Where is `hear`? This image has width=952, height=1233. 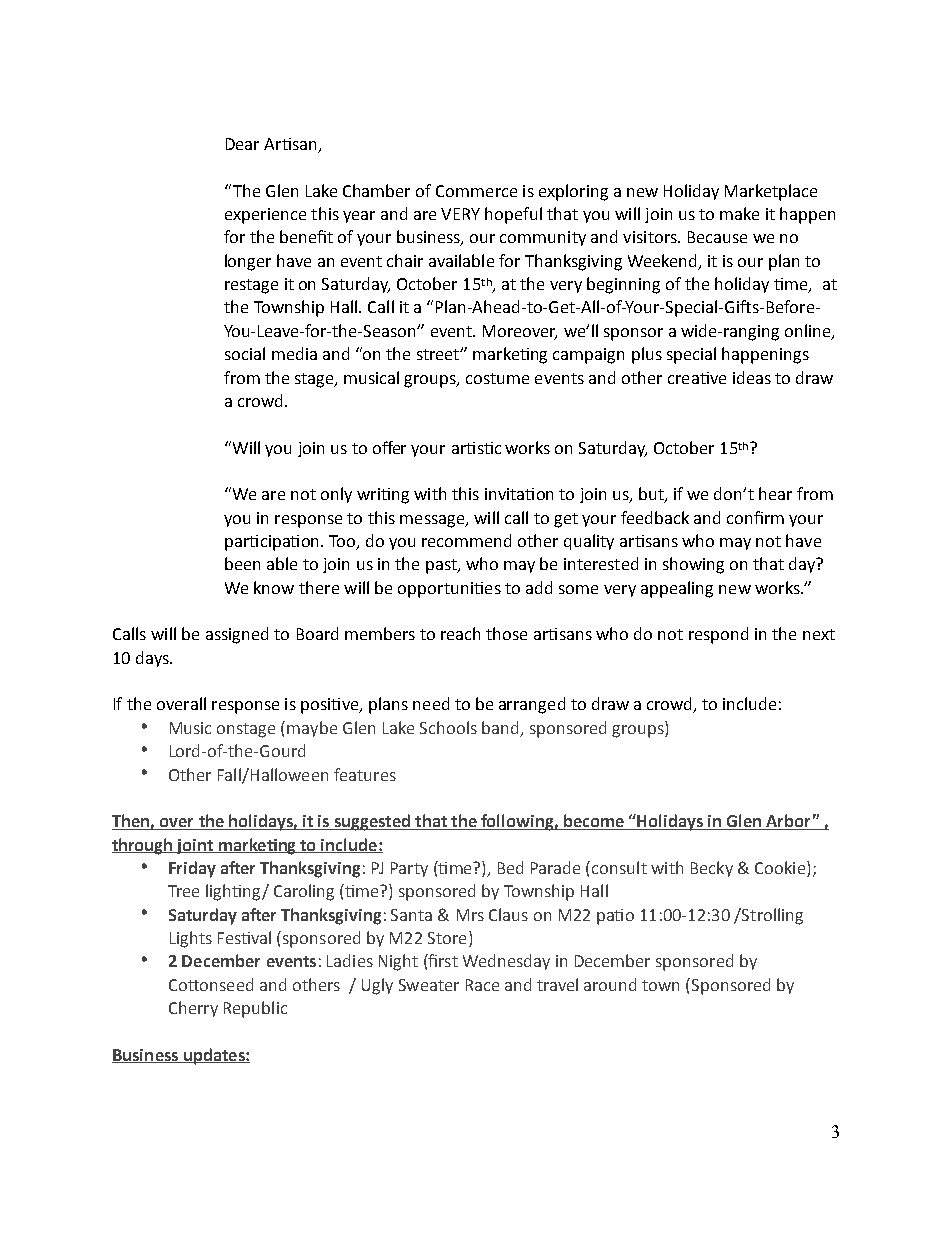 hear is located at coordinates (775, 493).
